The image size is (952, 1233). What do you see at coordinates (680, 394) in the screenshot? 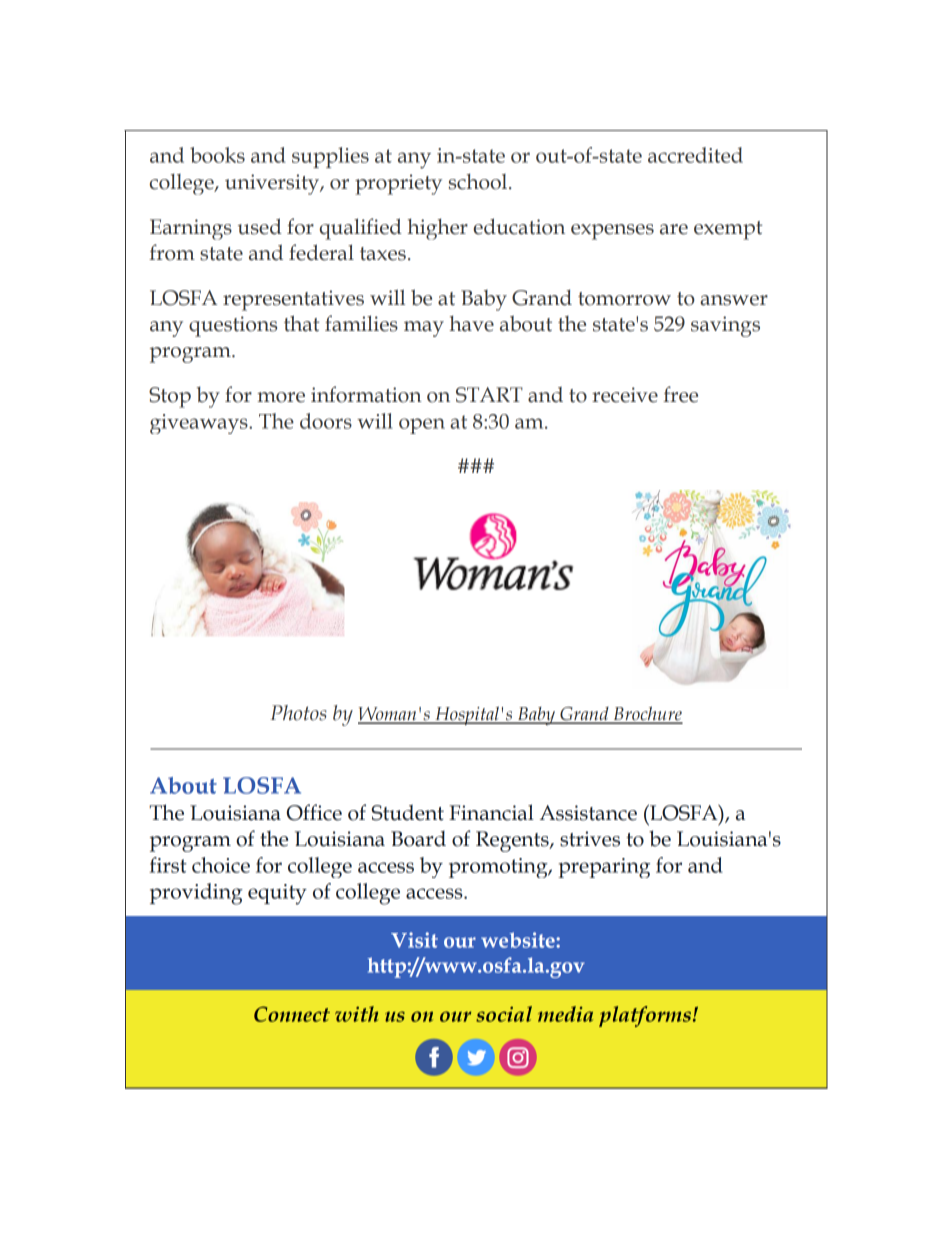
I see `free` at bounding box center [680, 394].
